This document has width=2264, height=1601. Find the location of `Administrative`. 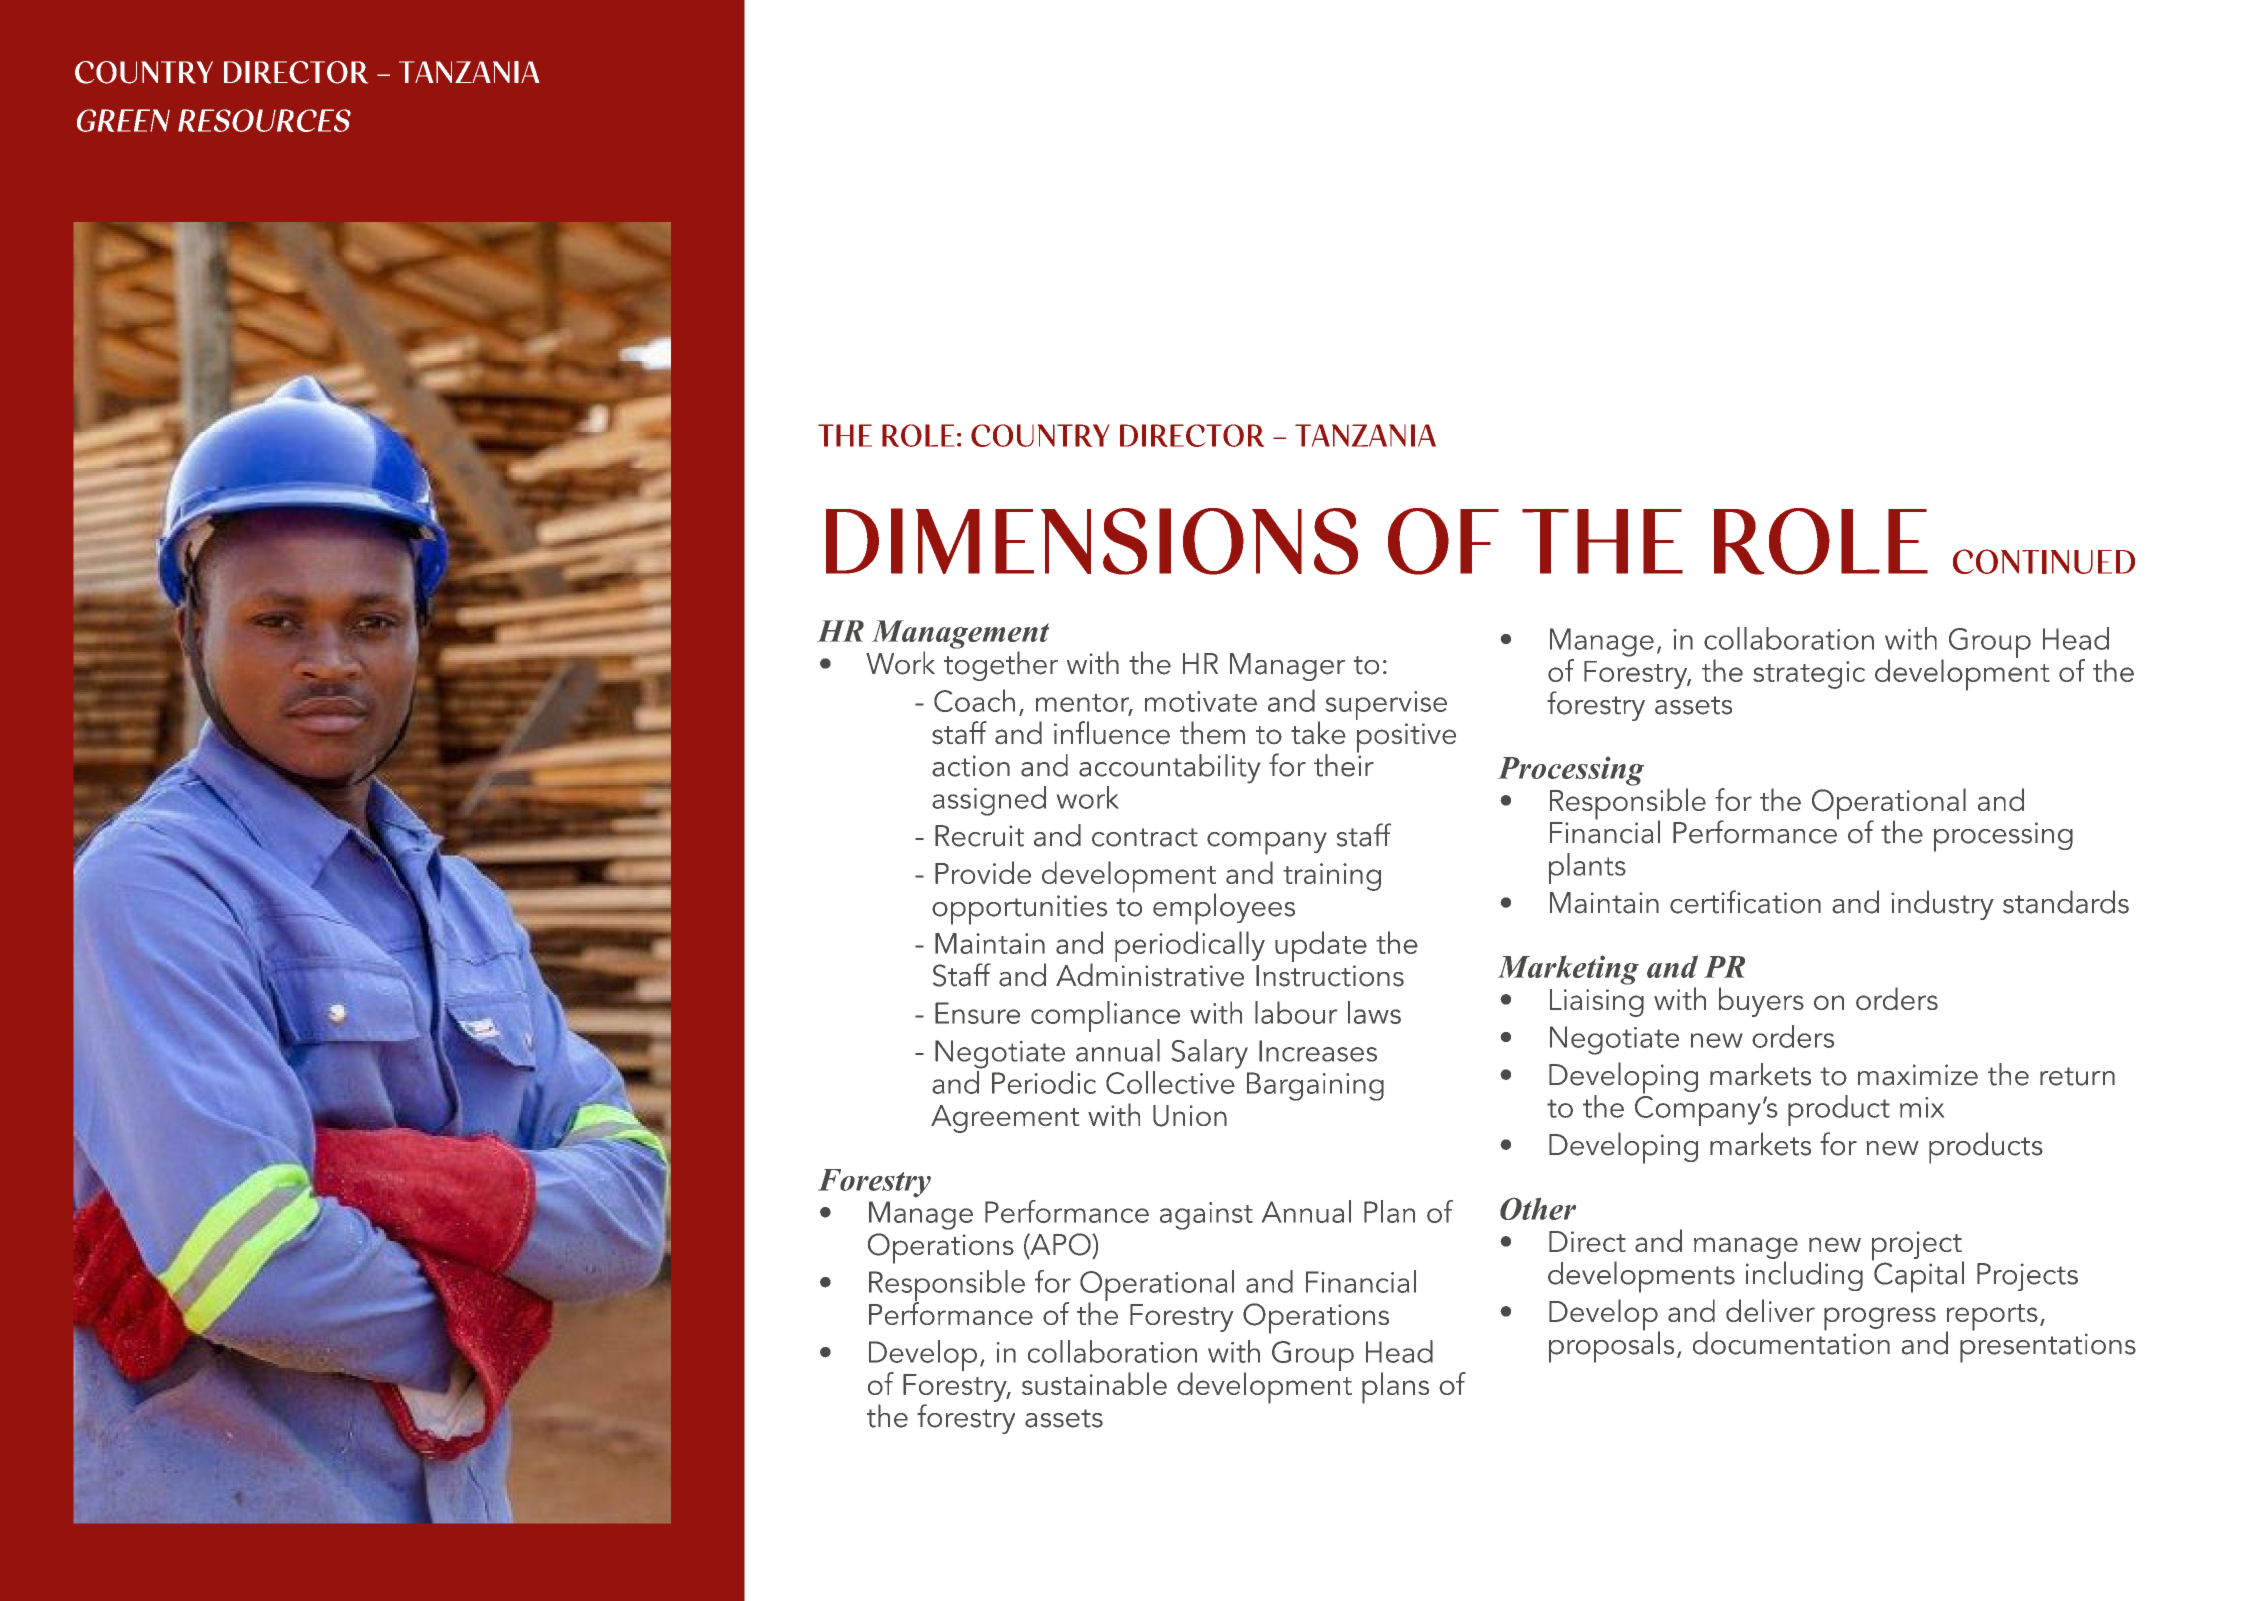

Administrative is located at coordinates (1150, 974).
